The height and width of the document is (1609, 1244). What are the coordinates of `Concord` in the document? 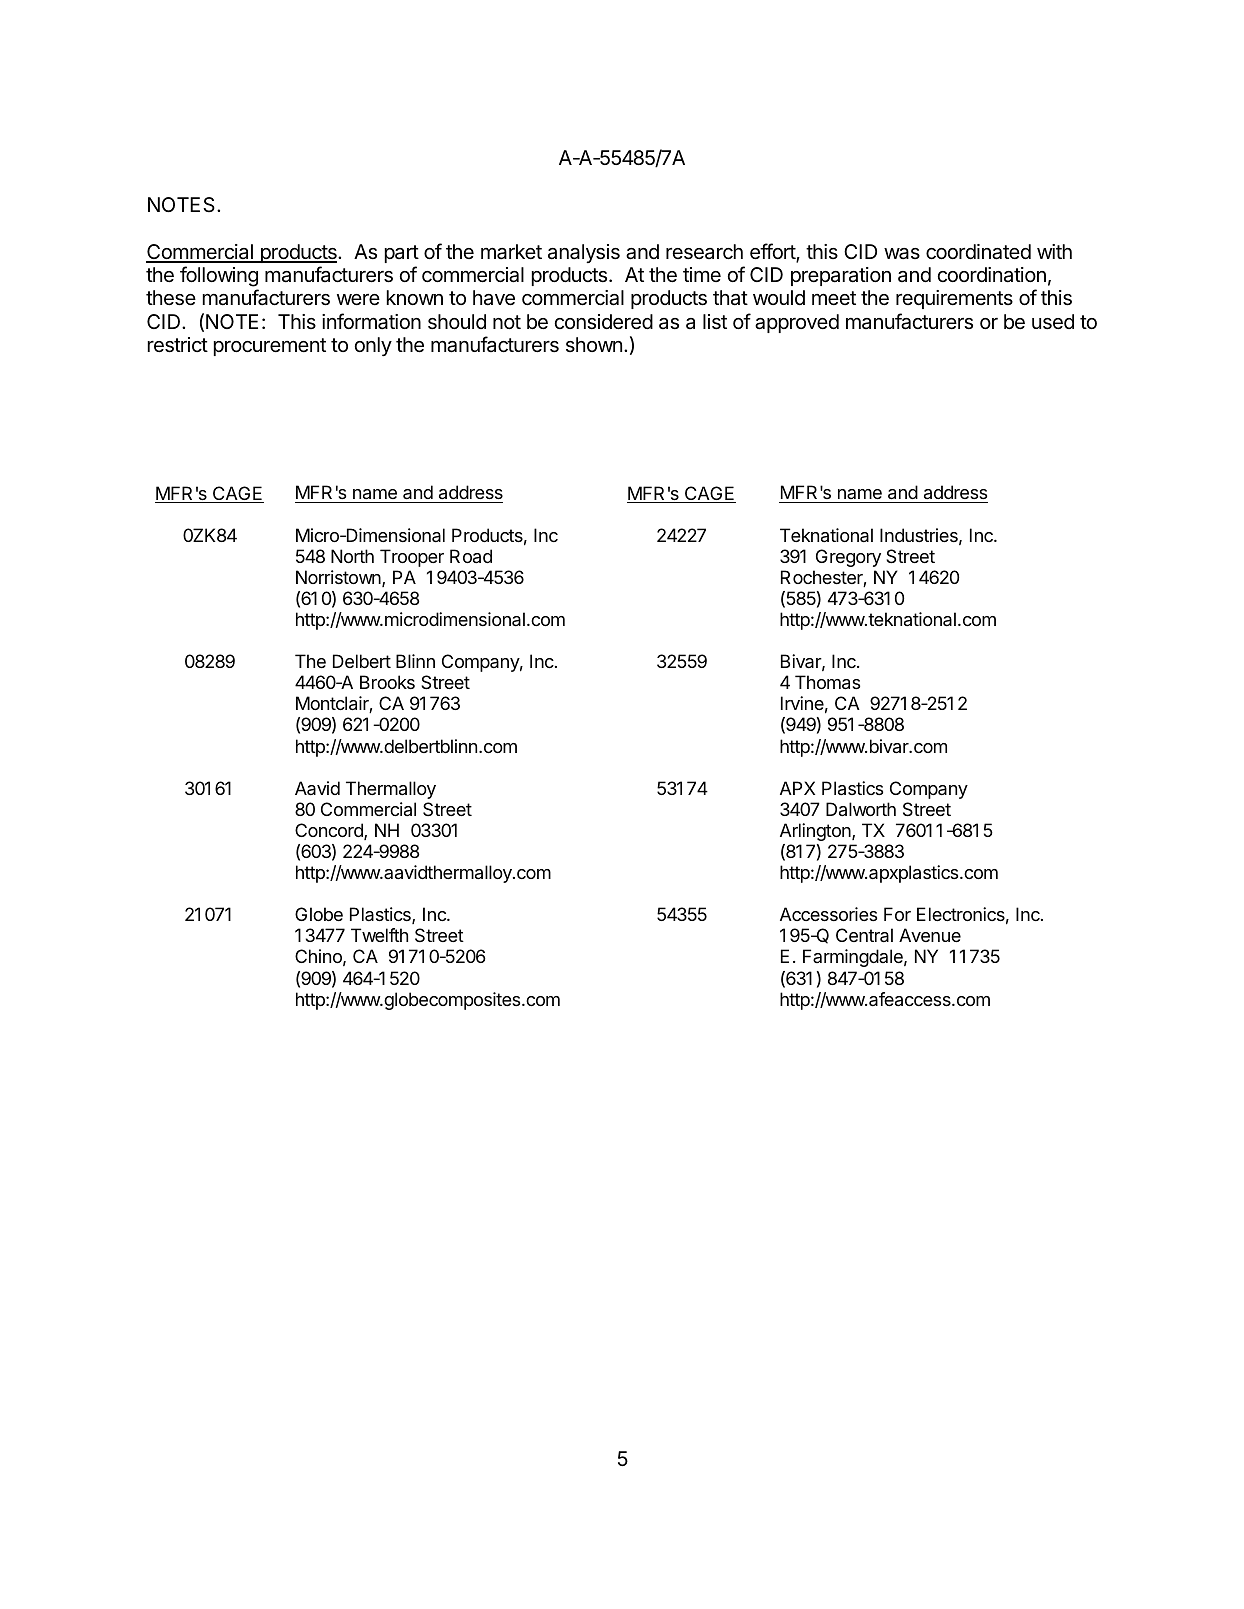 It's located at (330, 831).
